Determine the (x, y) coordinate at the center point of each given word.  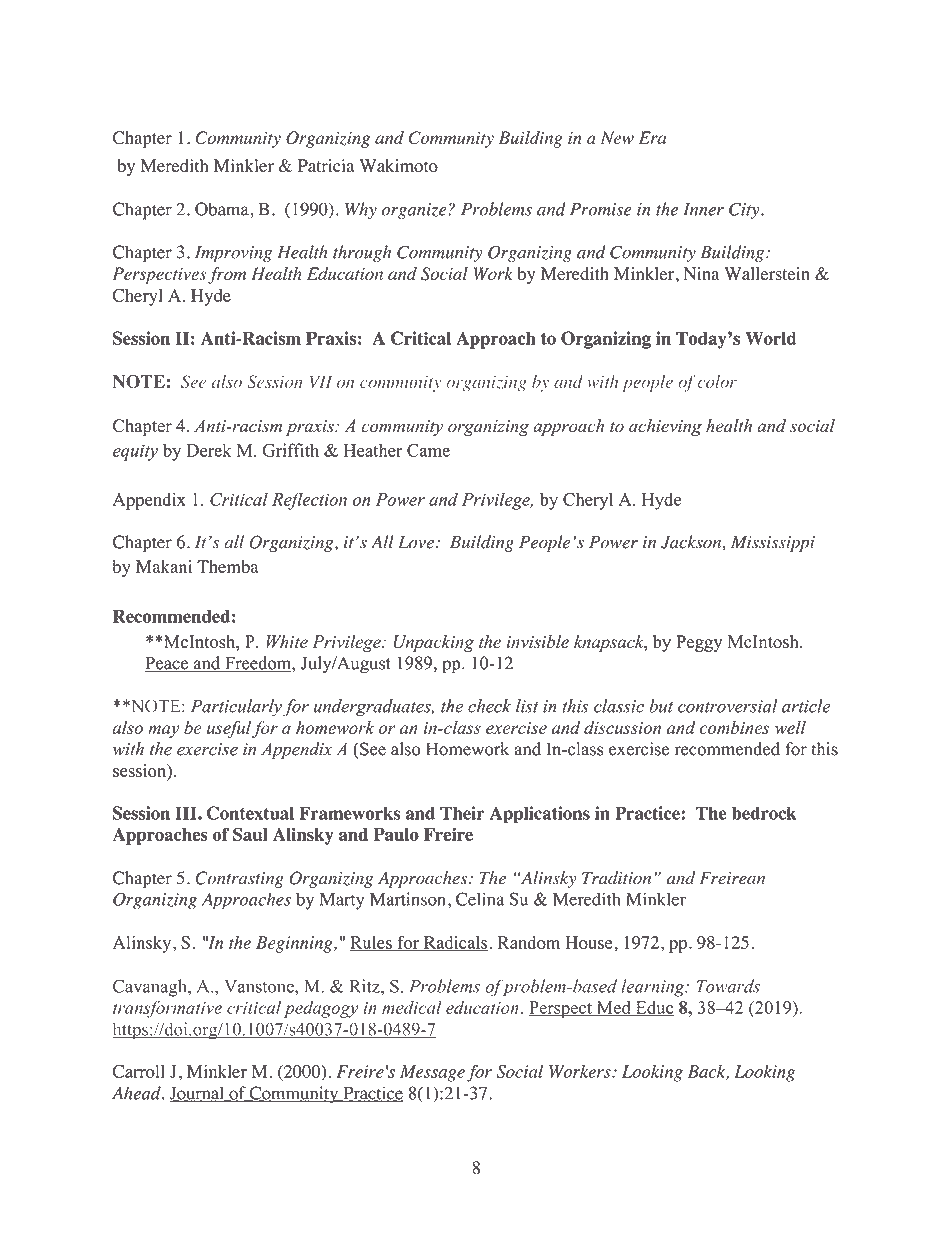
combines (735, 727)
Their (462, 813)
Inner (703, 209)
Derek (209, 450)
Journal (197, 1094)
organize (415, 211)
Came (428, 450)
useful (229, 729)
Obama (223, 209)
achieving (665, 427)
